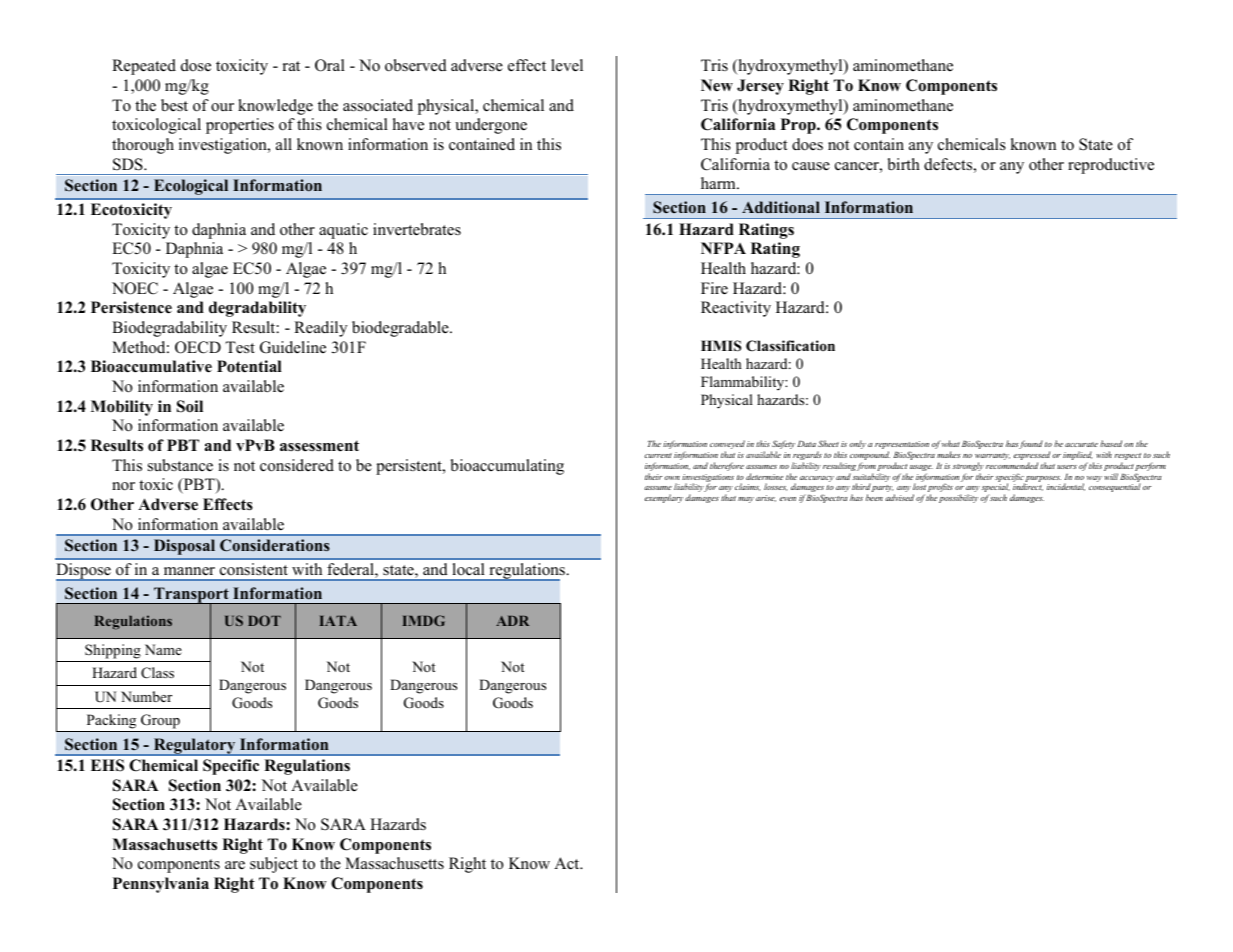 The width and height of the screenshot is (1233, 952). I want to click on are, so click(235, 865).
